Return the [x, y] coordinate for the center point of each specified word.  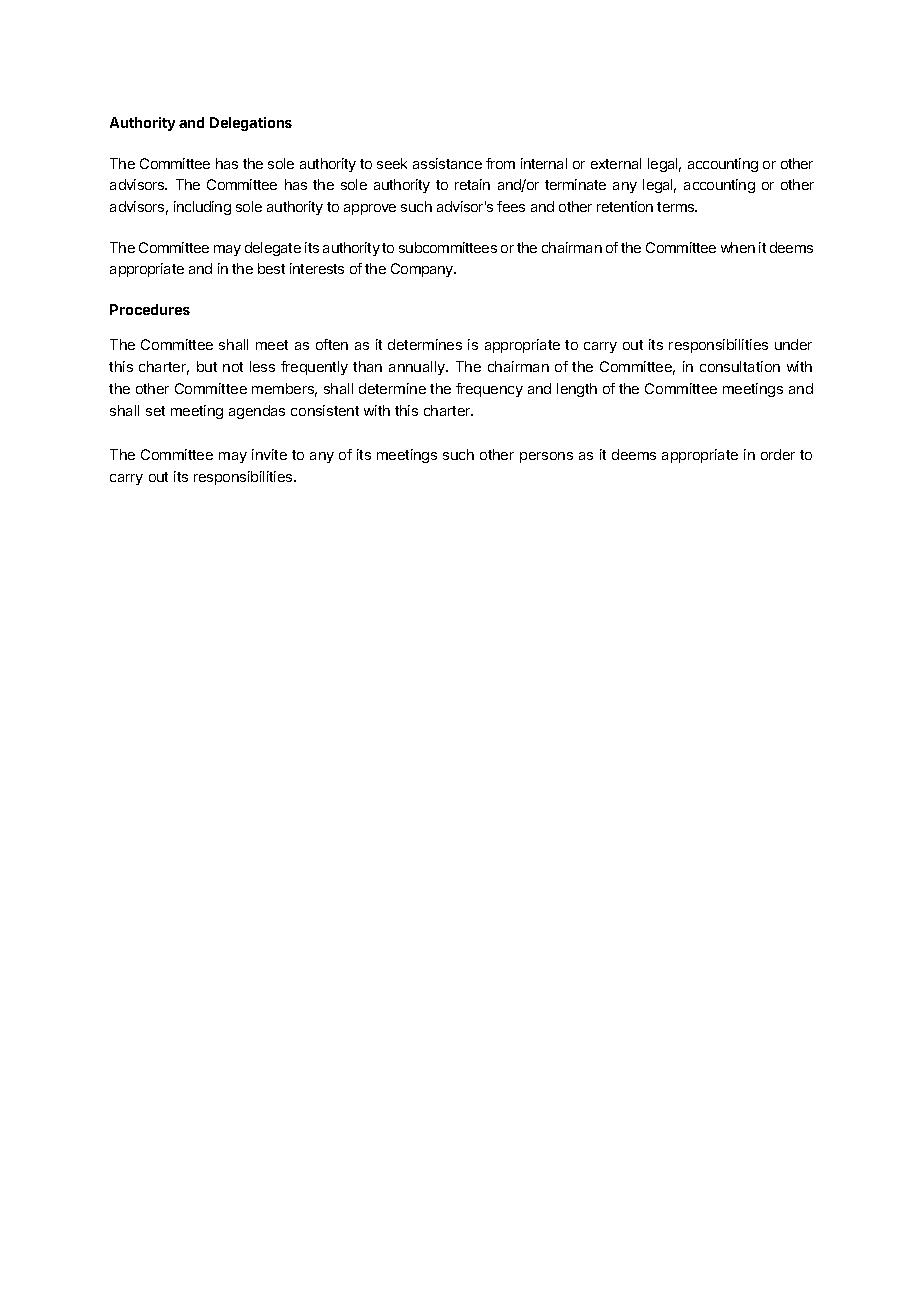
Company [423, 270]
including [202, 208]
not [233, 367]
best [271, 268]
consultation [740, 366]
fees [511, 206]
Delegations [251, 124]
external [616, 163]
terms [677, 207]
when [738, 247]
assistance [447, 163]
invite [269, 454]
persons [546, 457]
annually [418, 368]
